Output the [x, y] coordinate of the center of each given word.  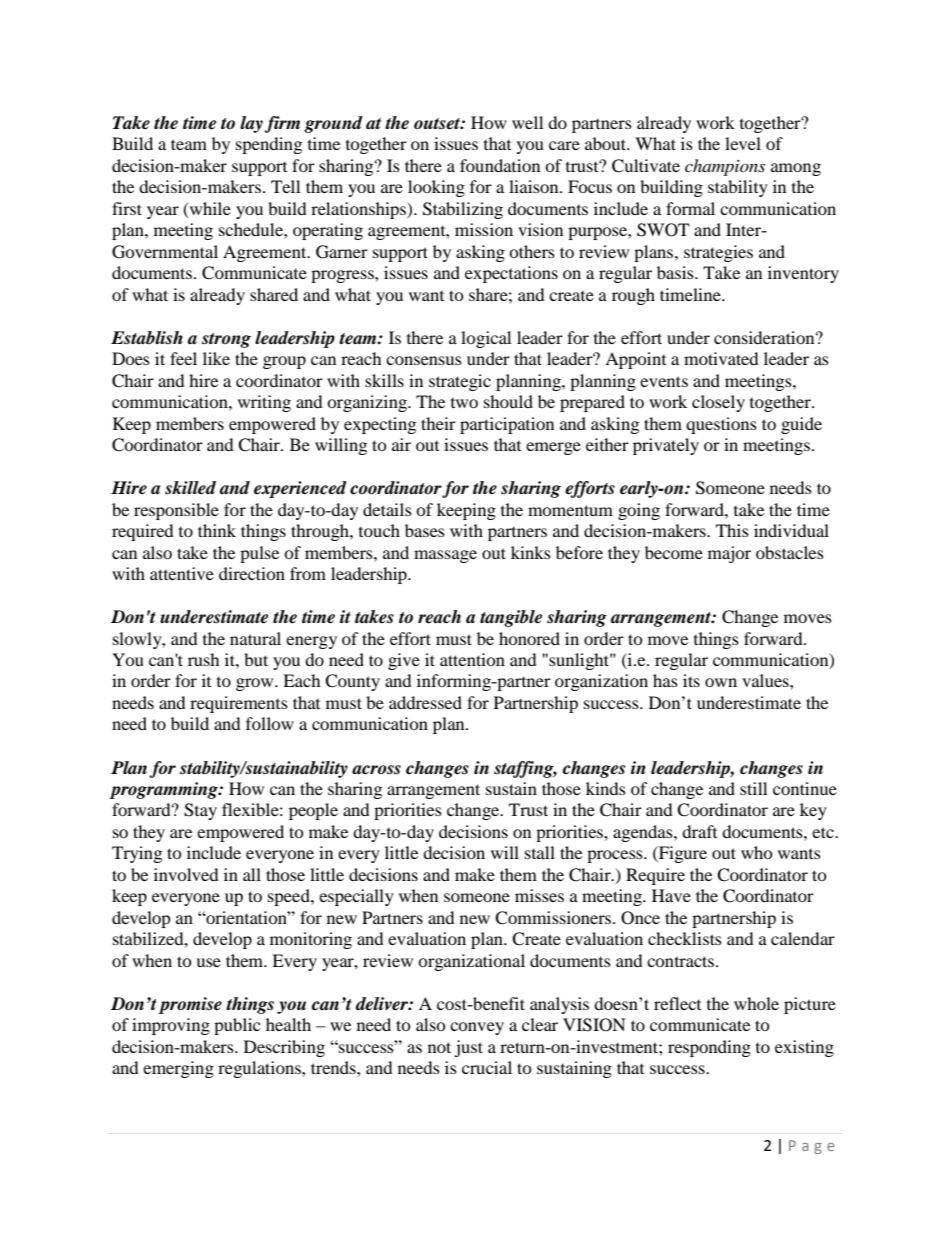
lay [252, 124]
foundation [500, 165]
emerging [178, 1069]
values [766, 680]
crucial [487, 1067]
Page [812, 1147]
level [743, 143]
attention [472, 659]
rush [204, 659]
